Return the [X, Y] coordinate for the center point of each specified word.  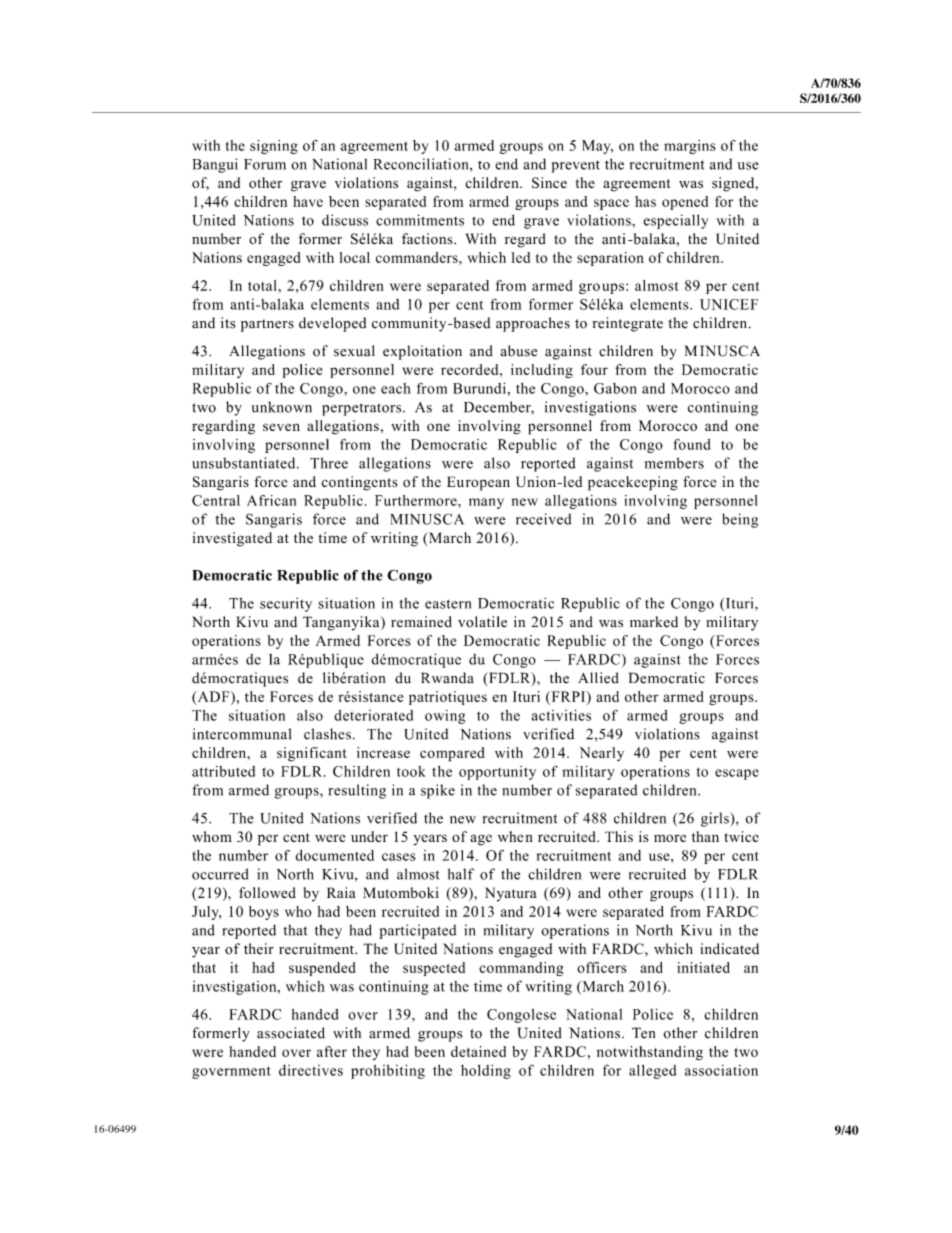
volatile [482, 622]
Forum [265, 164]
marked [654, 622]
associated [291, 1033]
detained [478, 1051]
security [286, 604]
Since [549, 183]
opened [685, 203]
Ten [643, 1033]
